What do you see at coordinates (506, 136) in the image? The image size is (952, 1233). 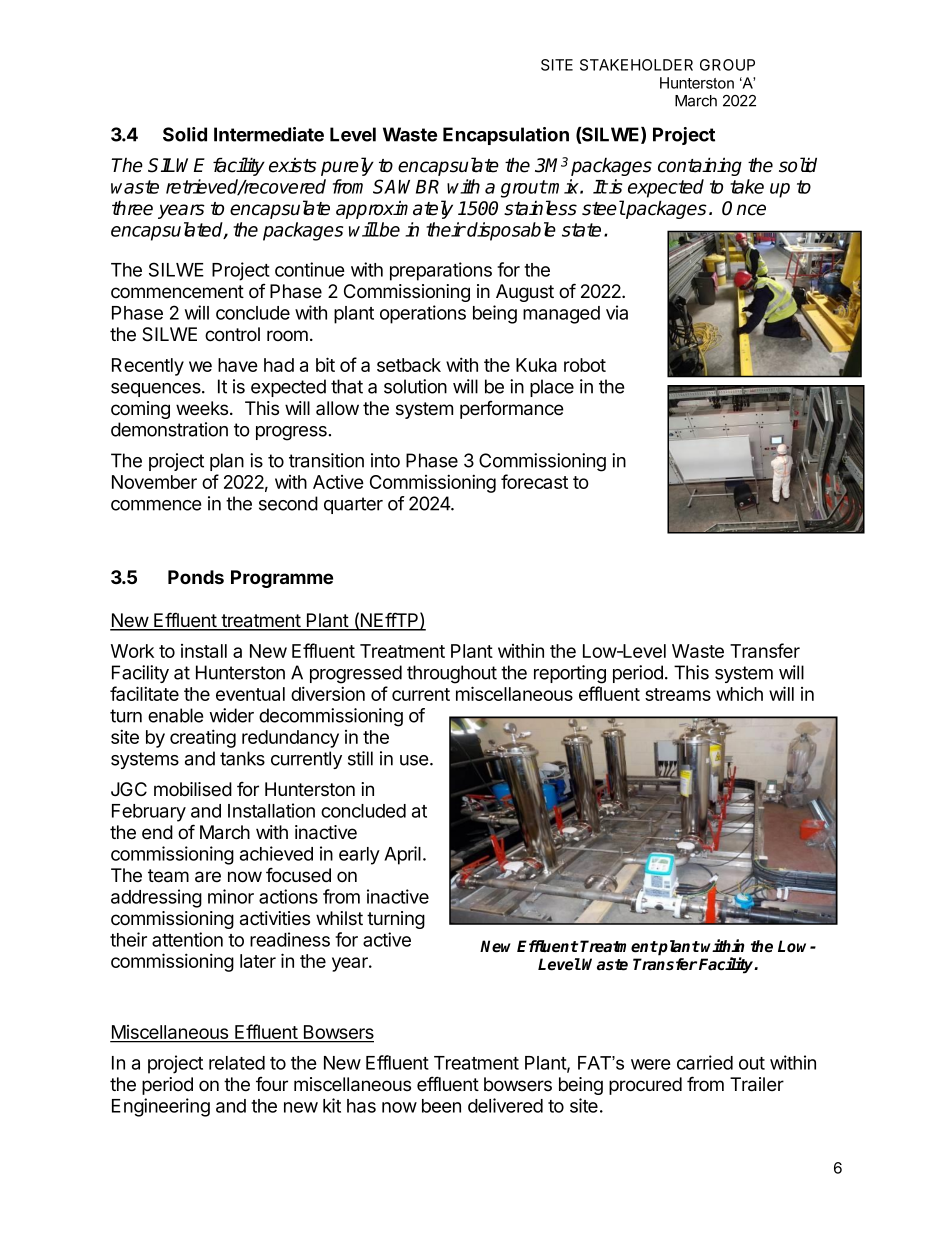 I see `Encapsulation` at bounding box center [506, 136].
